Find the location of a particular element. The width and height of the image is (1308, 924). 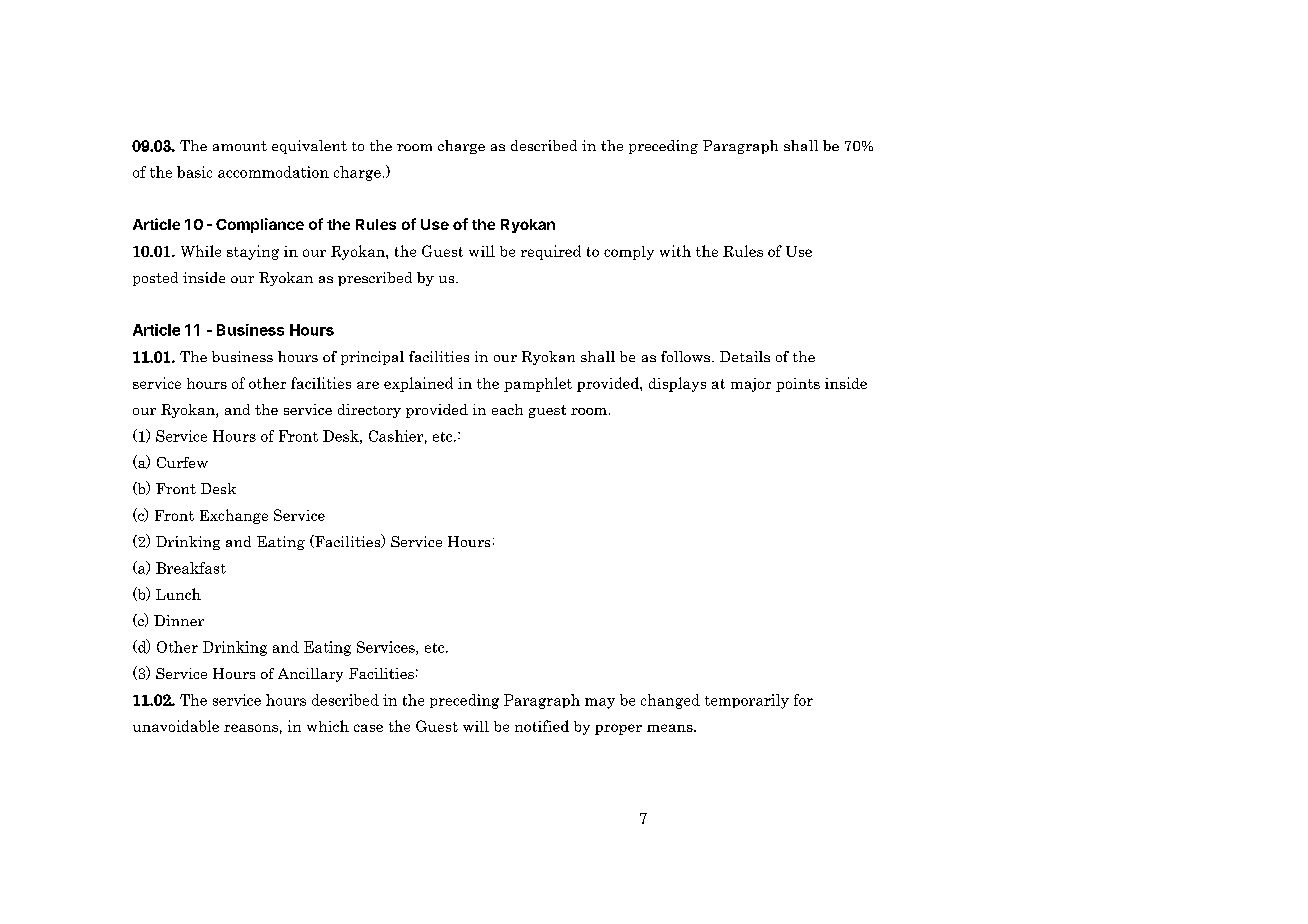

Details is located at coordinates (745, 356).
